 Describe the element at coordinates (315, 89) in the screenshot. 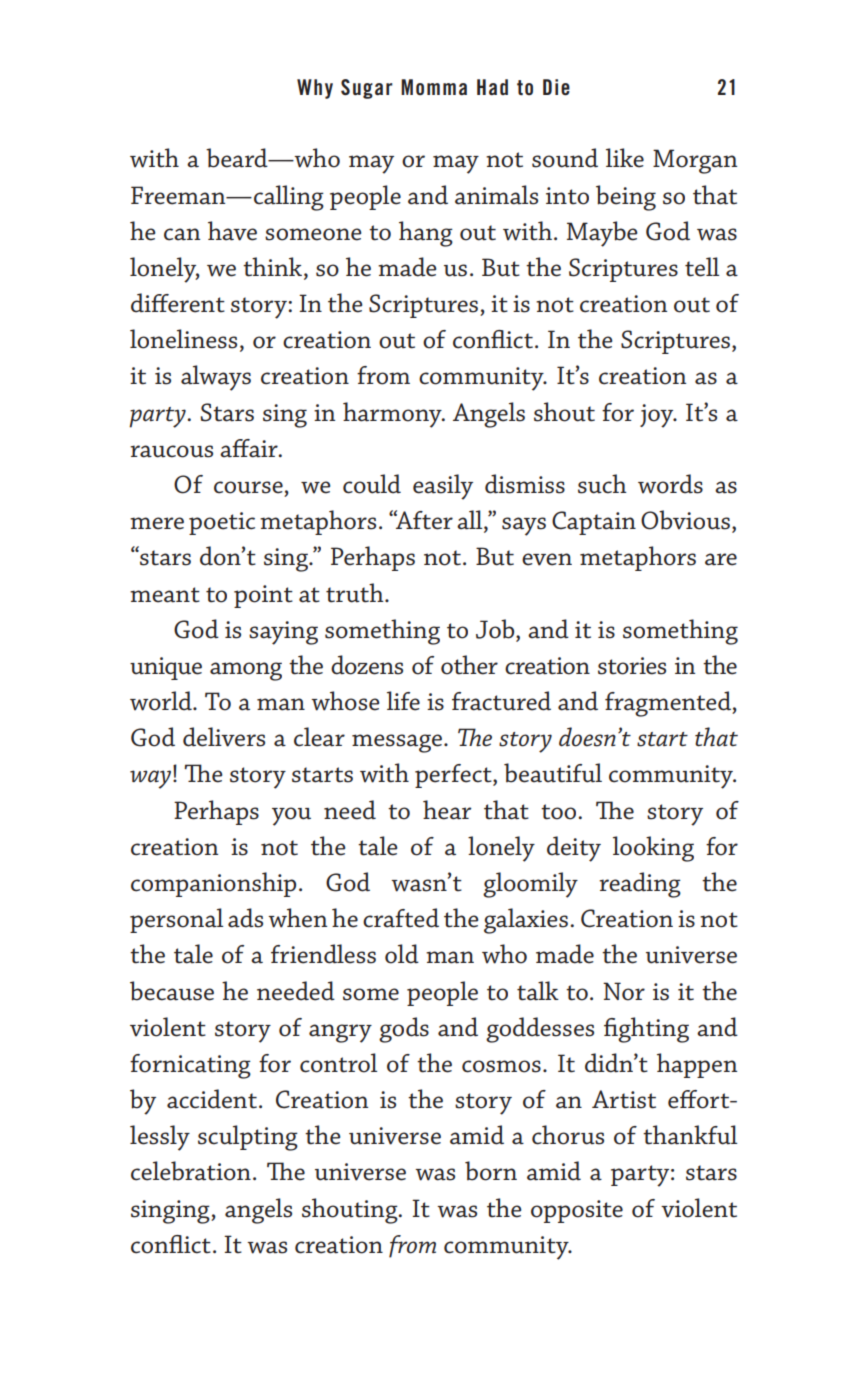

I see `Why` at that location.
